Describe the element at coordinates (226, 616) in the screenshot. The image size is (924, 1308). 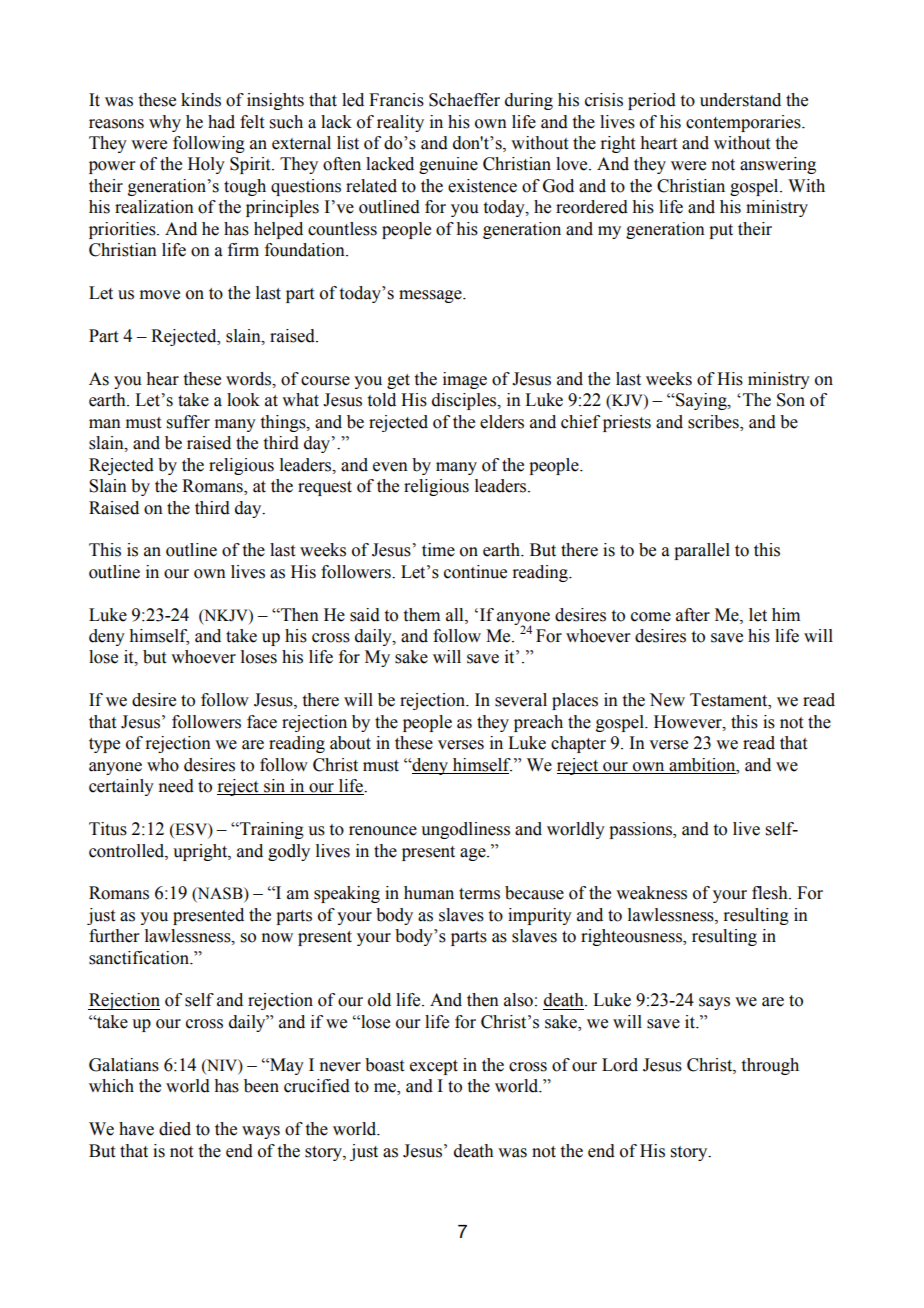
I see `NKJV` at that location.
